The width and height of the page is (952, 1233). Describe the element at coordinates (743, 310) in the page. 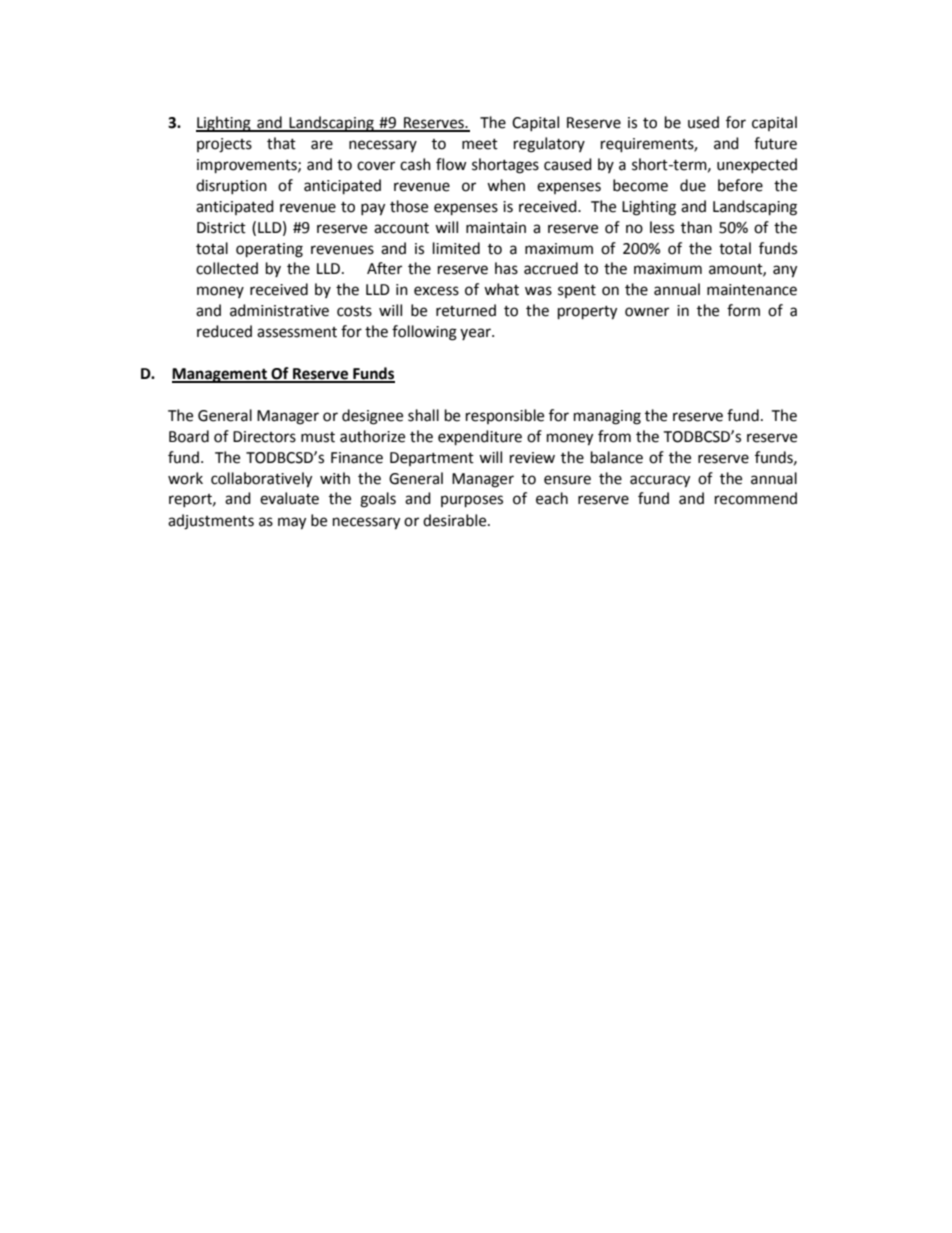

I see `form` at that location.
